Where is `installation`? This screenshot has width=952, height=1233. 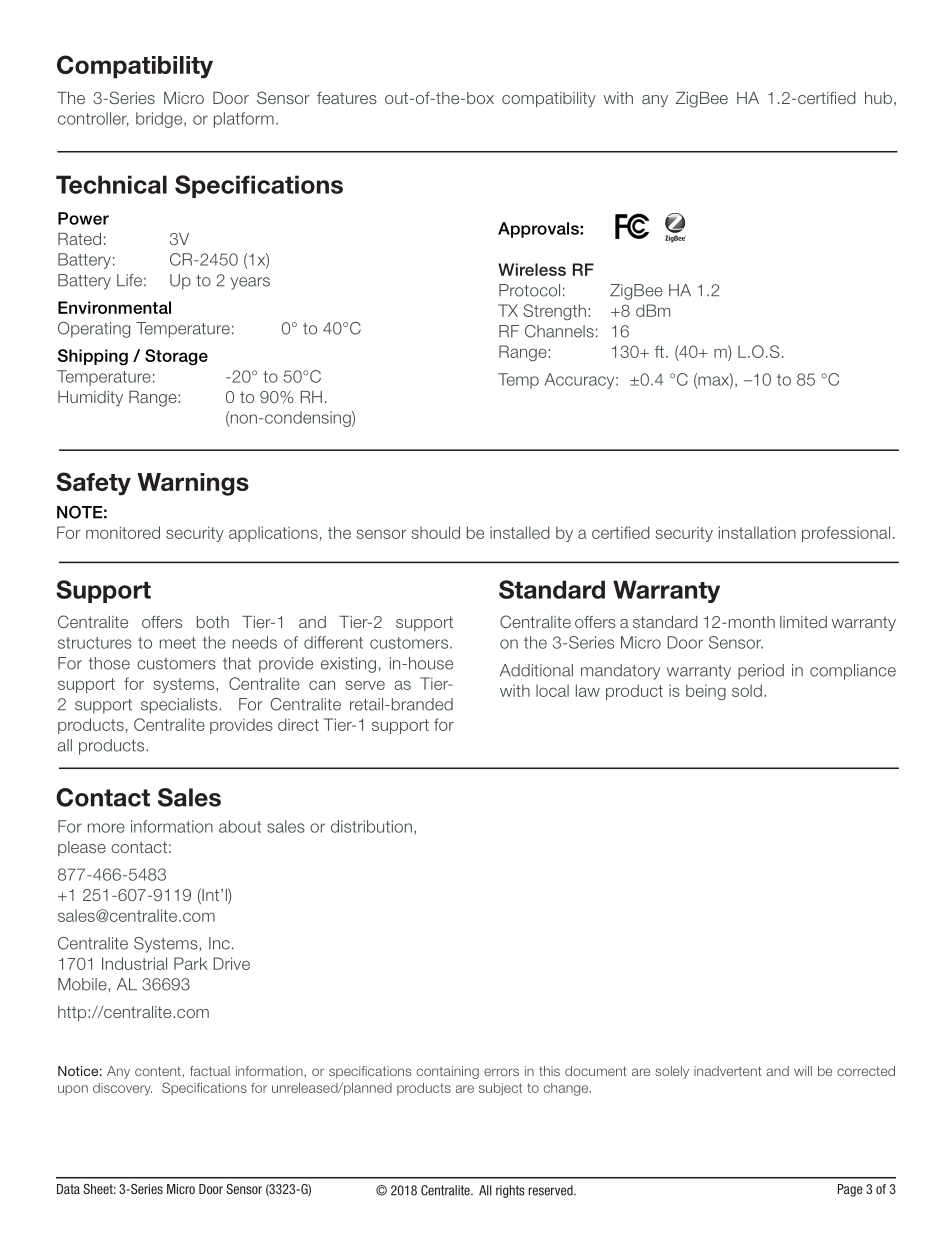
installation is located at coordinates (757, 532).
